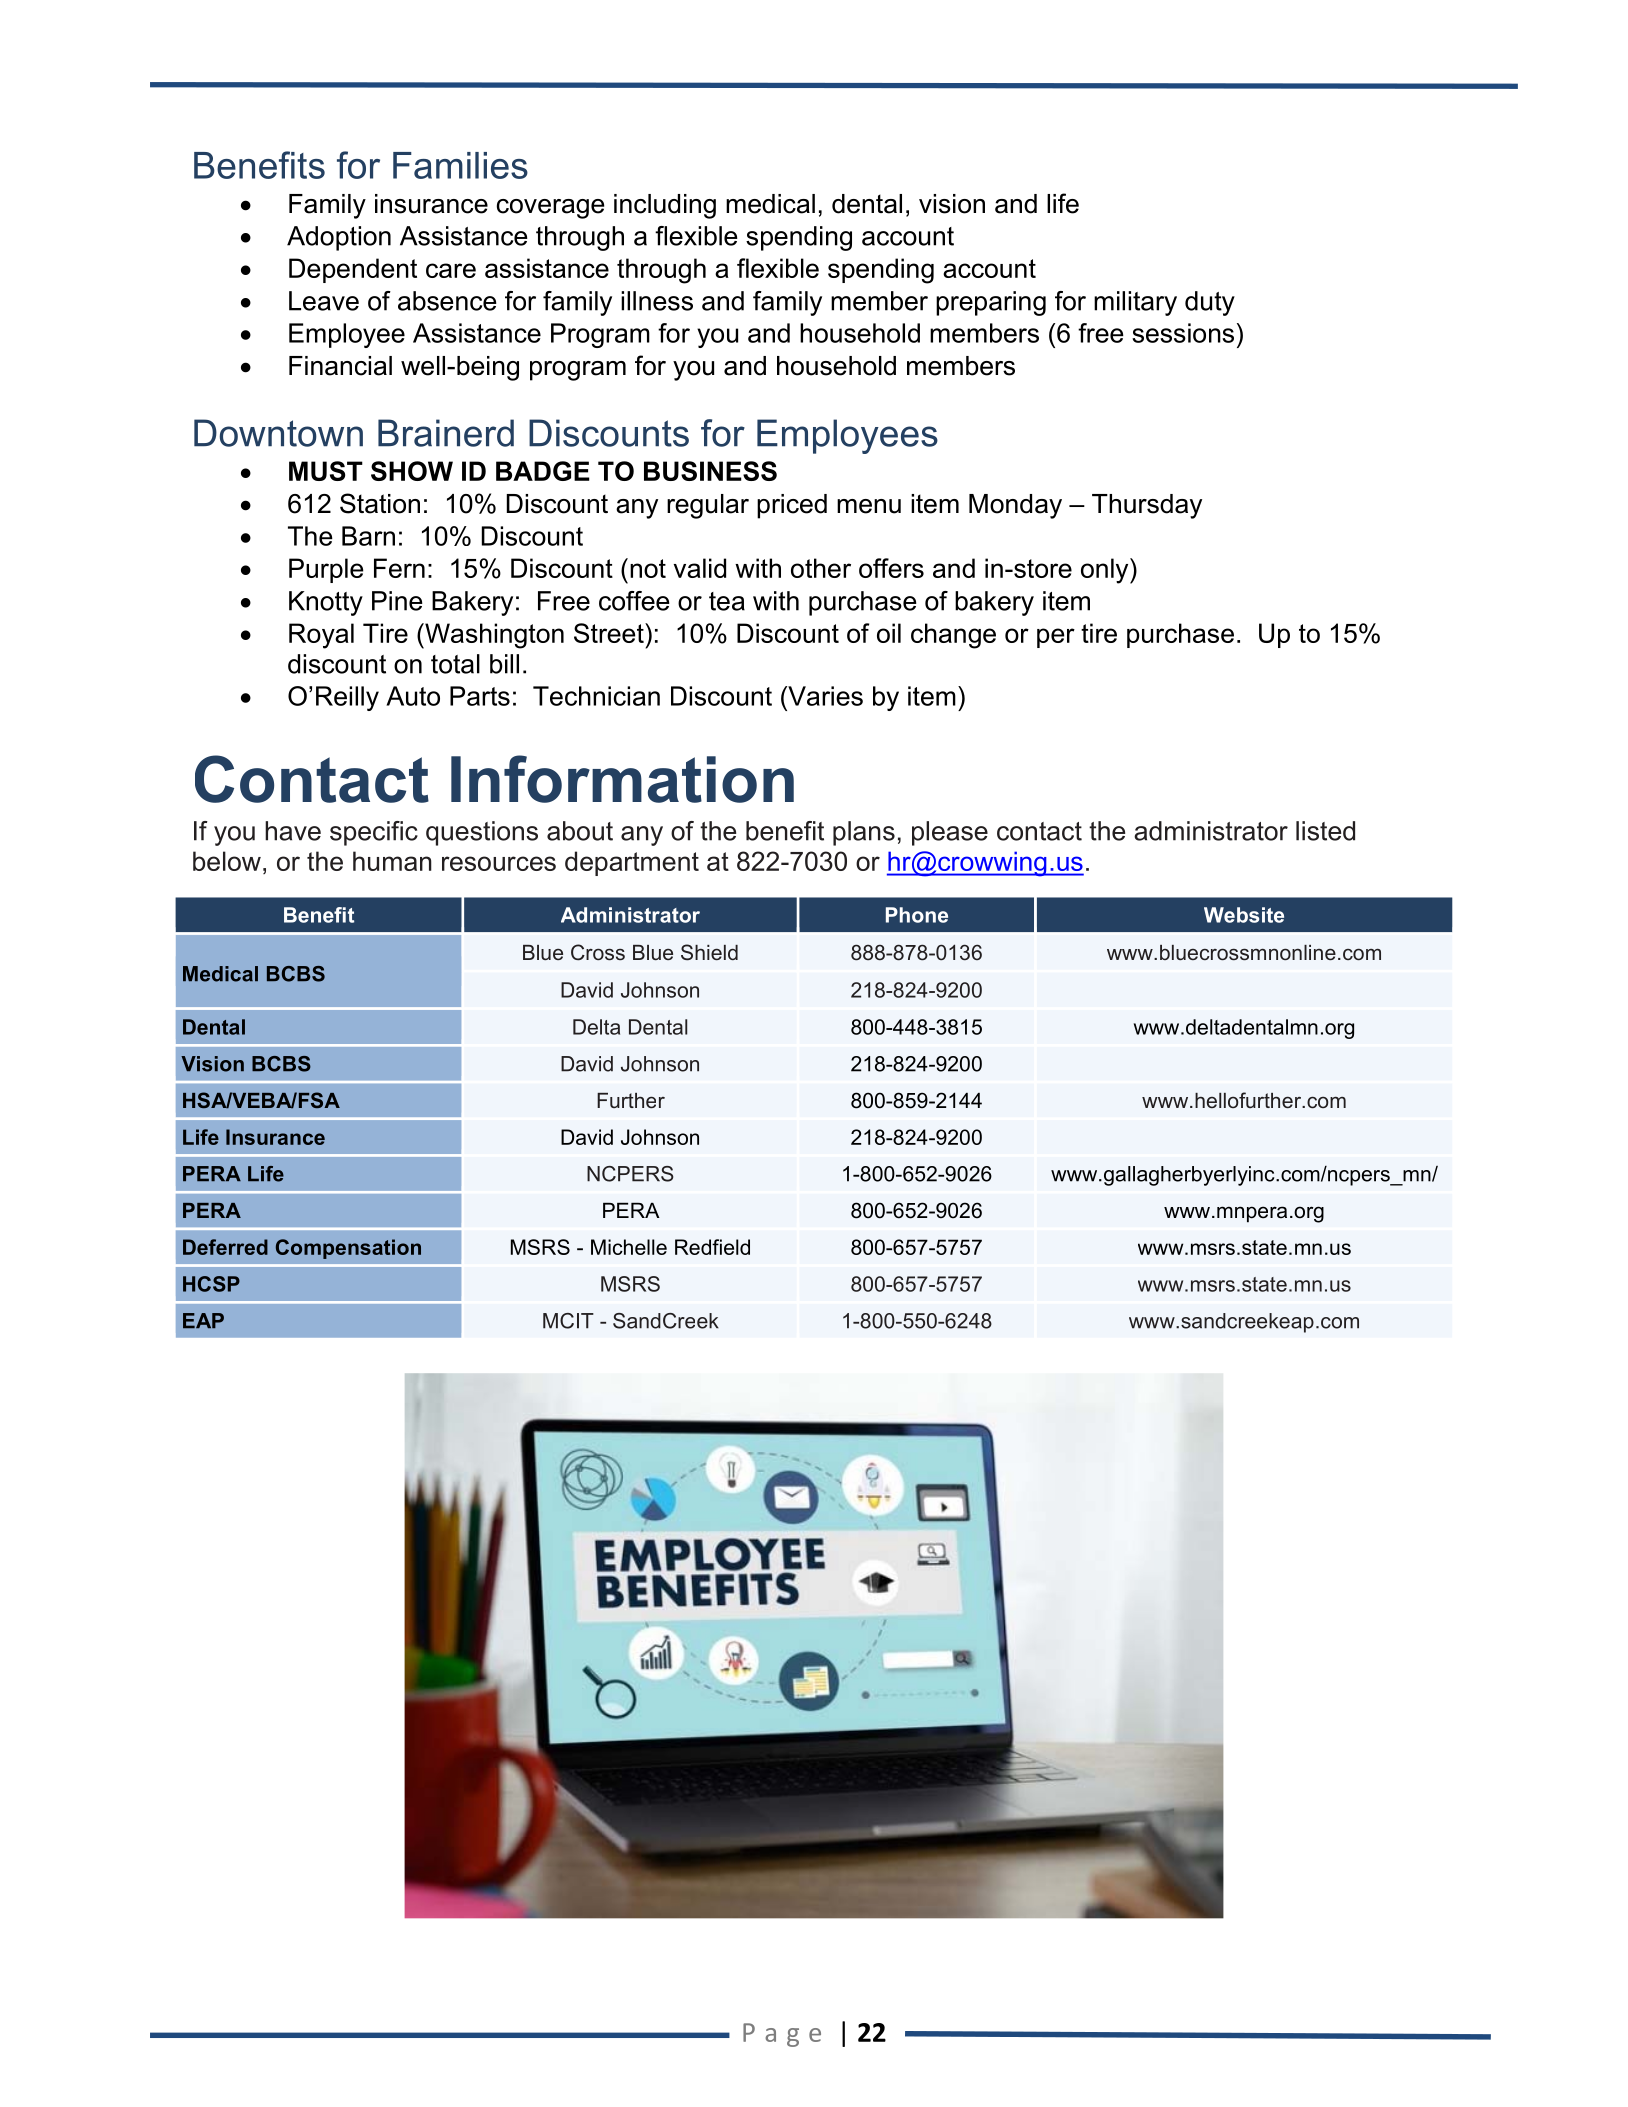 The width and height of the document is (1628, 2107). I want to click on duty, so click(1210, 303).
